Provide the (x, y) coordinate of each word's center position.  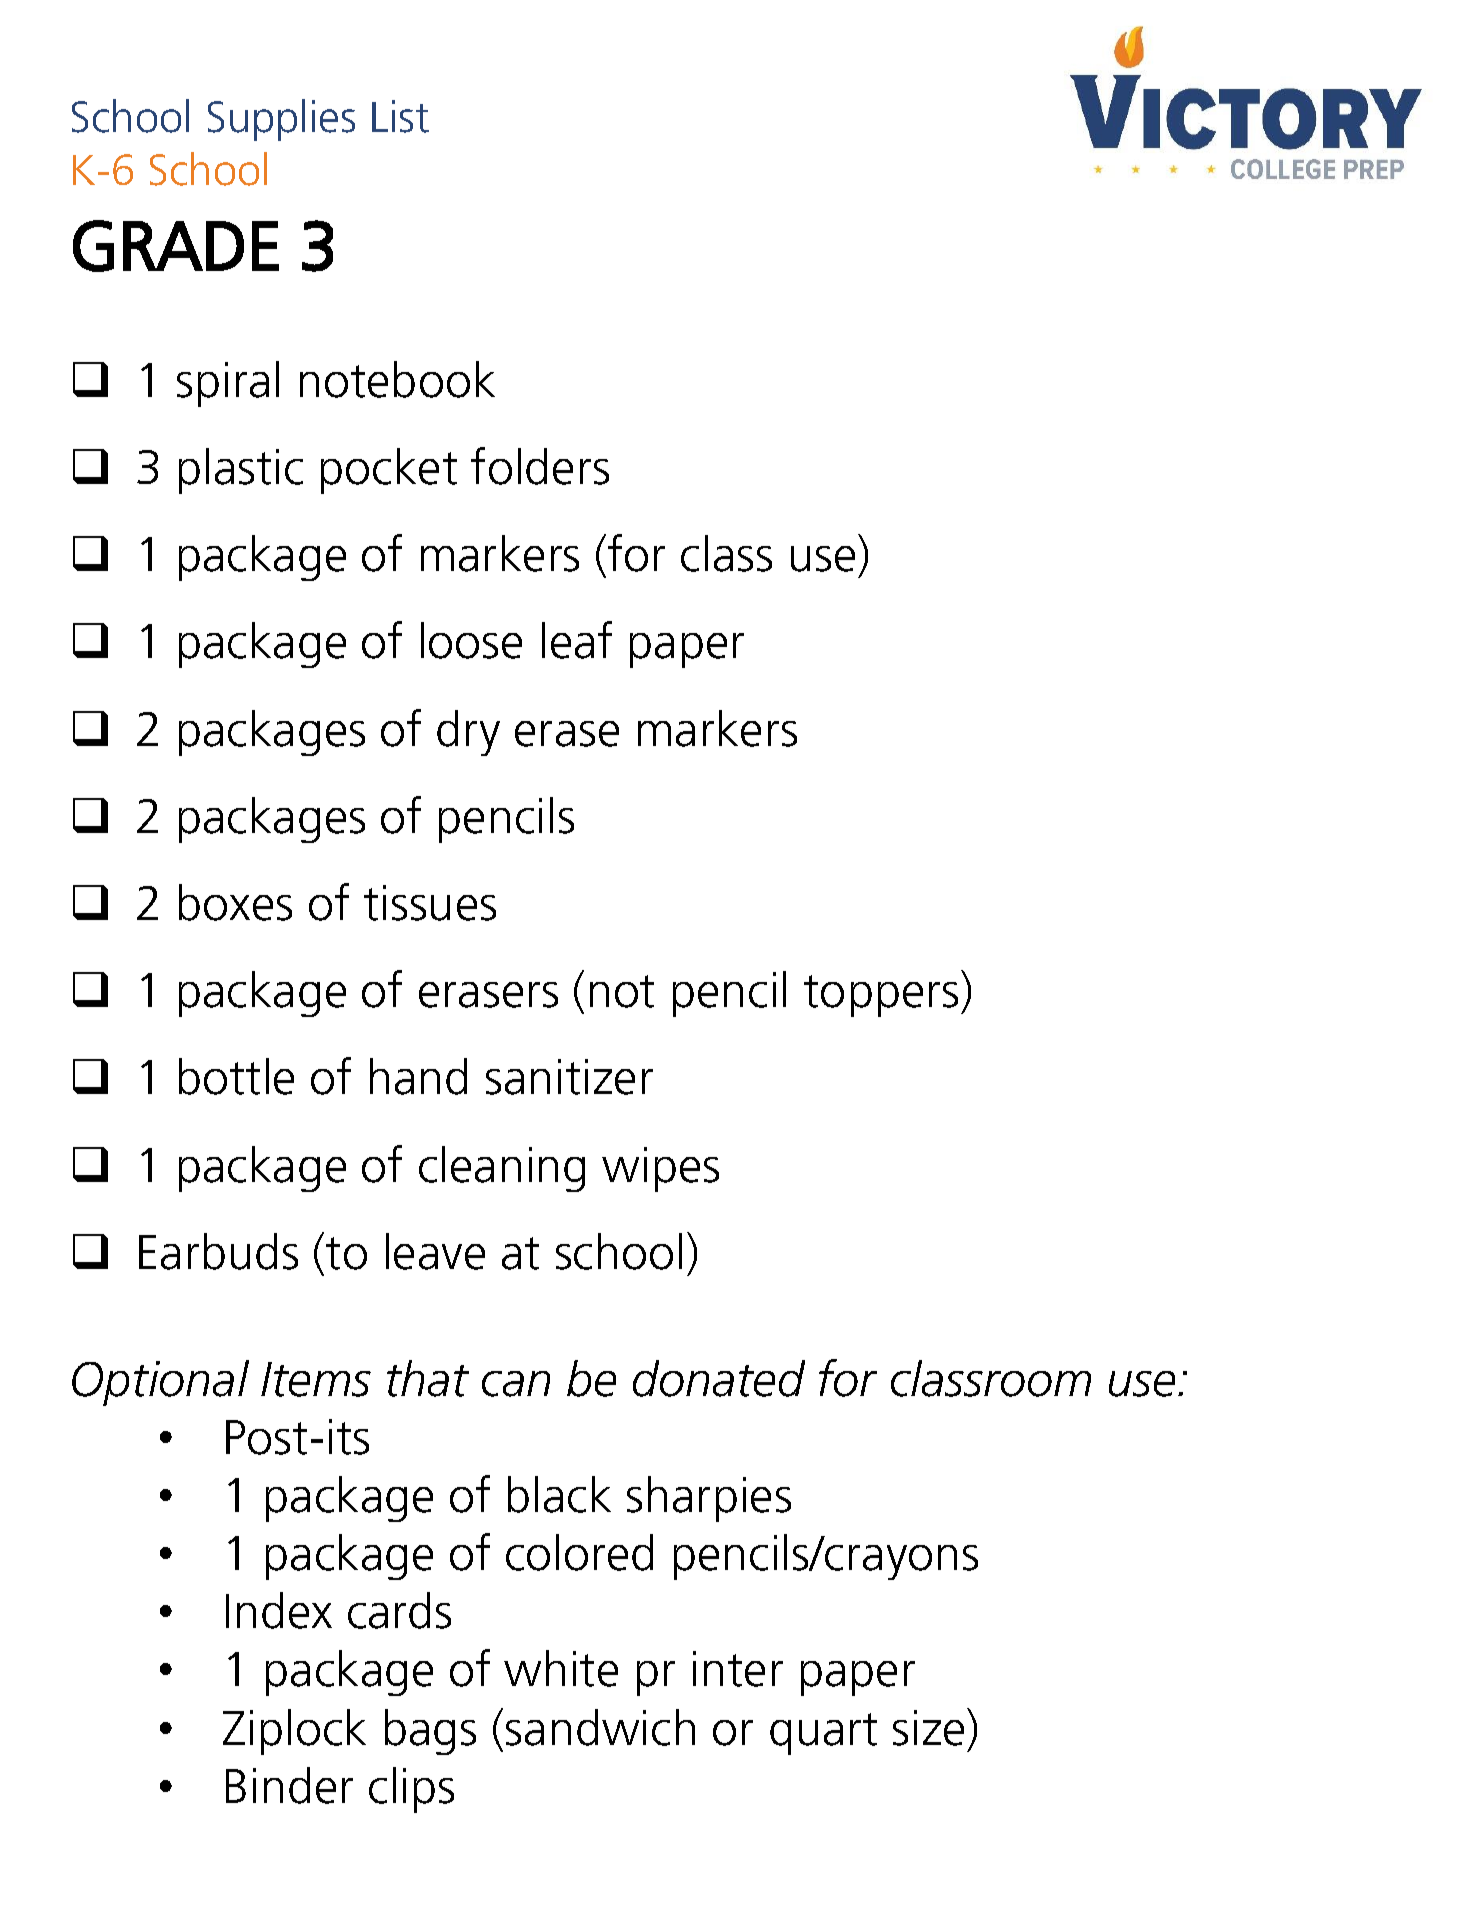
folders (540, 466)
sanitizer (569, 1077)
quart (823, 1734)
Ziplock (294, 1732)
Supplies (281, 120)
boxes (235, 902)
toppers (881, 996)
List (400, 116)
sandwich (600, 1727)
